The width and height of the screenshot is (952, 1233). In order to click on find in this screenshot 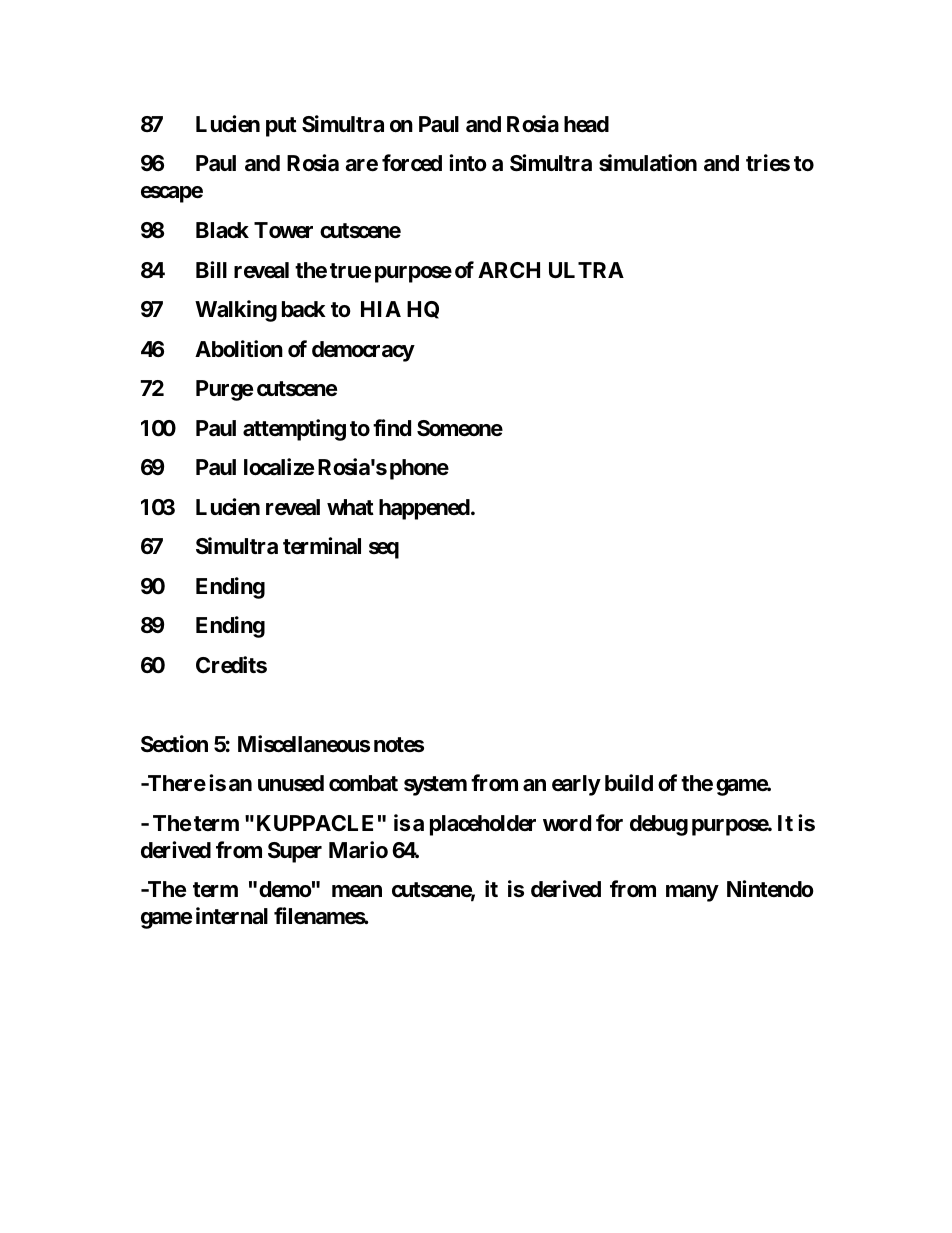, I will do `click(392, 427)`.
